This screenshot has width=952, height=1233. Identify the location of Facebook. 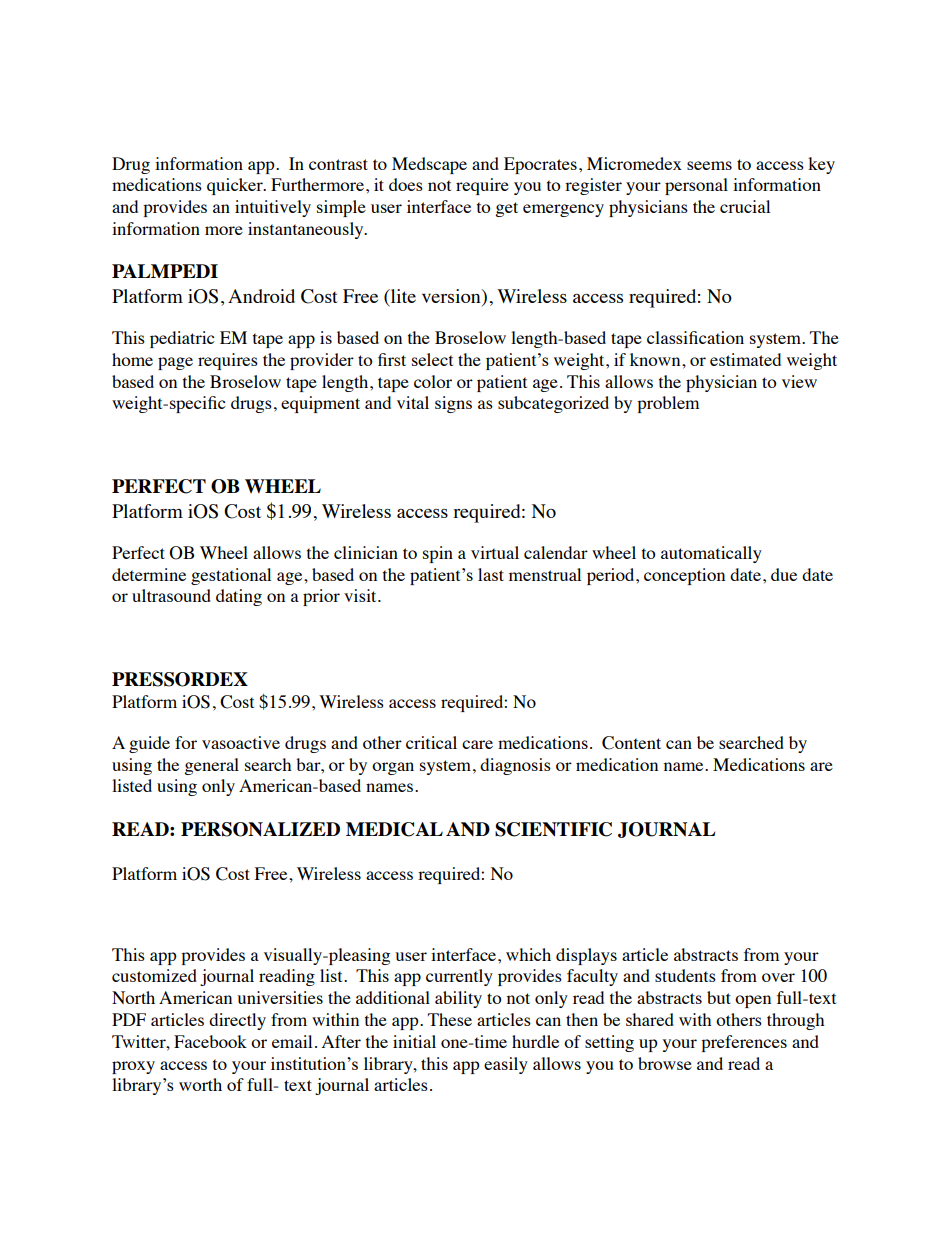
(210, 1041).
